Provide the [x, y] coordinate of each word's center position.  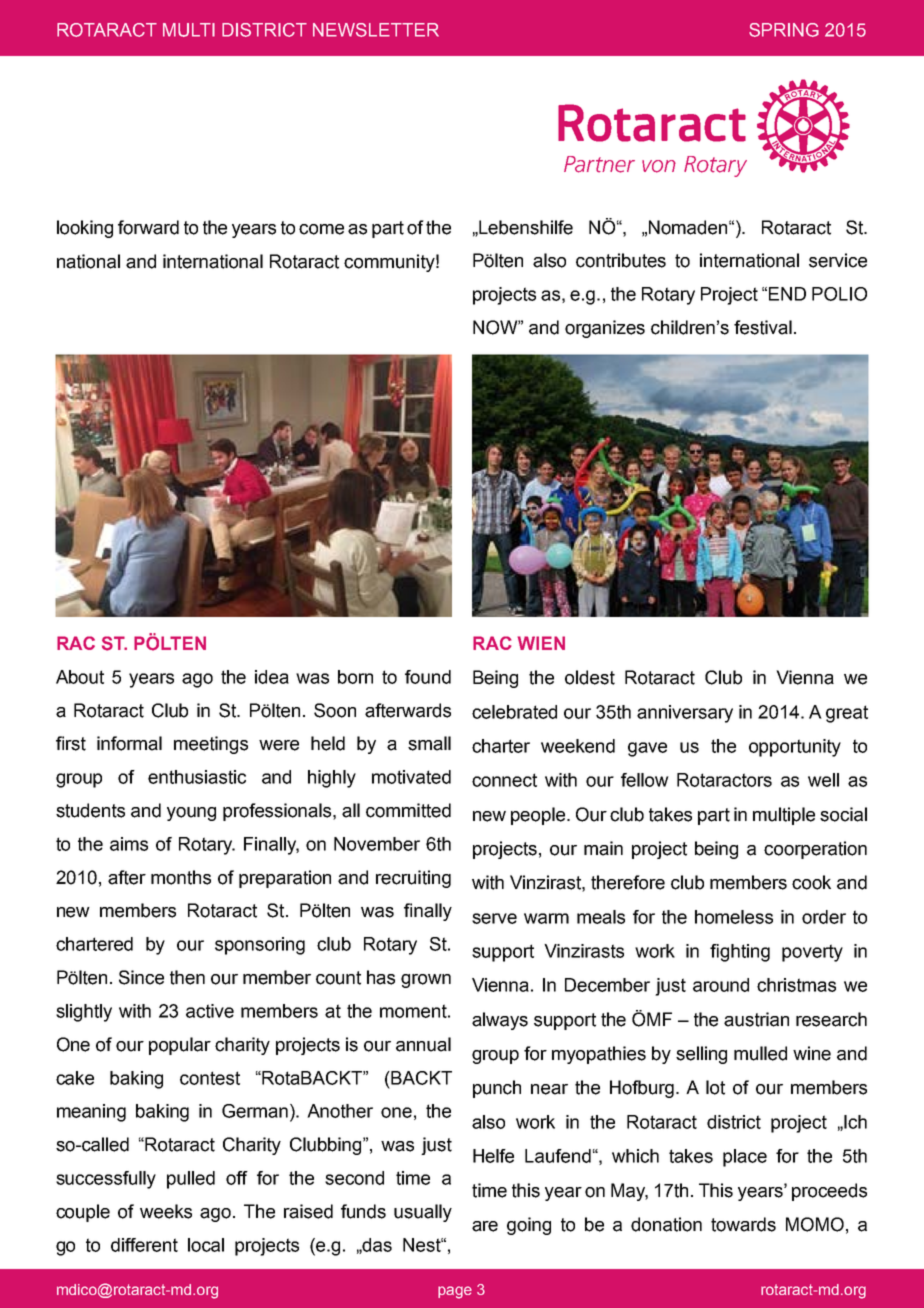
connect [504, 780]
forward [148, 227]
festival [763, 327]
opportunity [795, 748]
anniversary [685, 714]
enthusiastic [197, 777]
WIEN [541, 643]
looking [85, 229]
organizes [605, 329]
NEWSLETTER [376, 30]
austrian [756, 1019]
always [500, 1021]
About [80, 677]
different [144, 1245]
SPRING [784, 30]
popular [180, 1046]
